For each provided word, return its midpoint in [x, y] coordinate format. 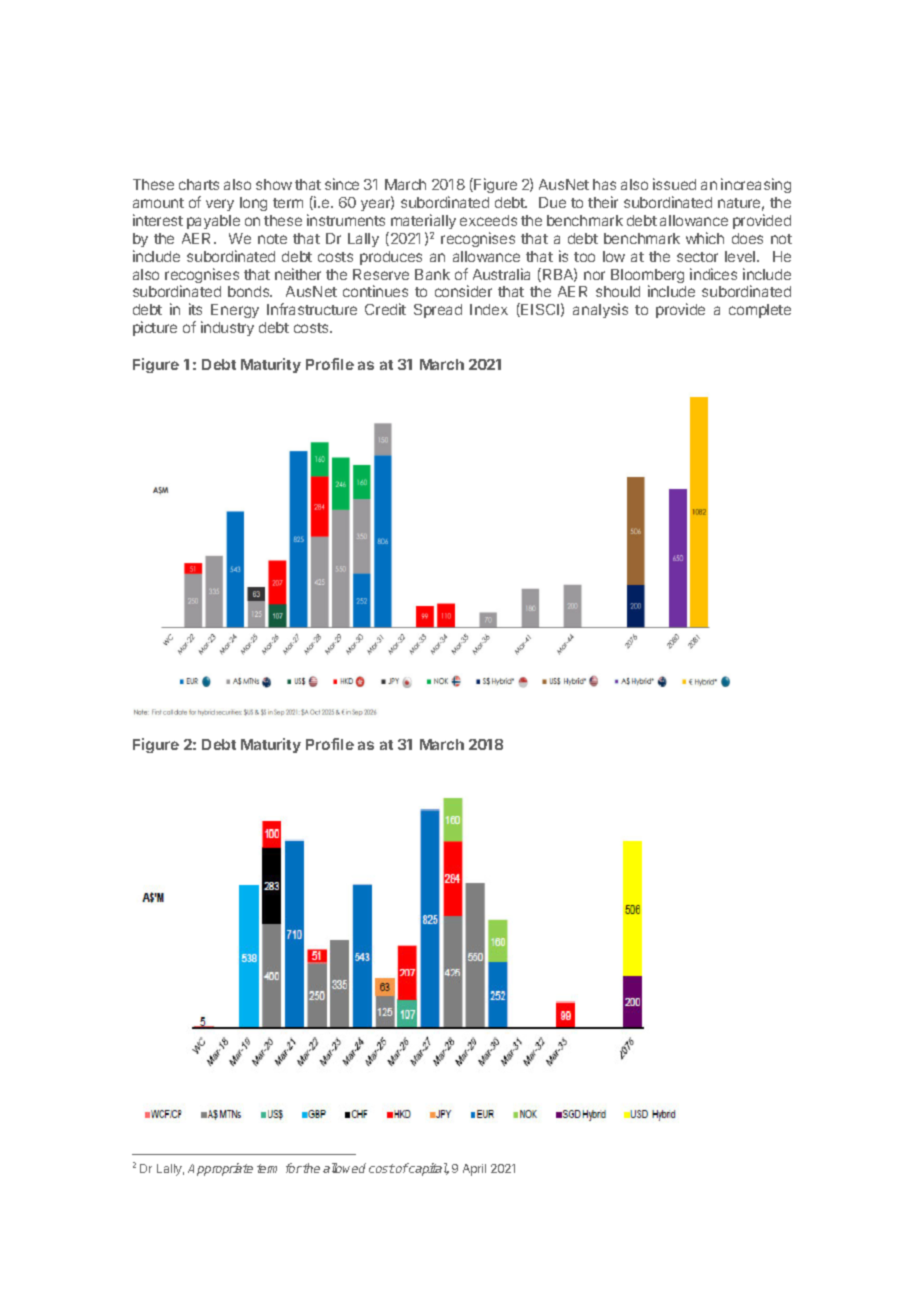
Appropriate [220, 1169]
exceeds [488, 220]
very [220, 205]
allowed [344, 1168]
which [705, 238]
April [474, 1170]
